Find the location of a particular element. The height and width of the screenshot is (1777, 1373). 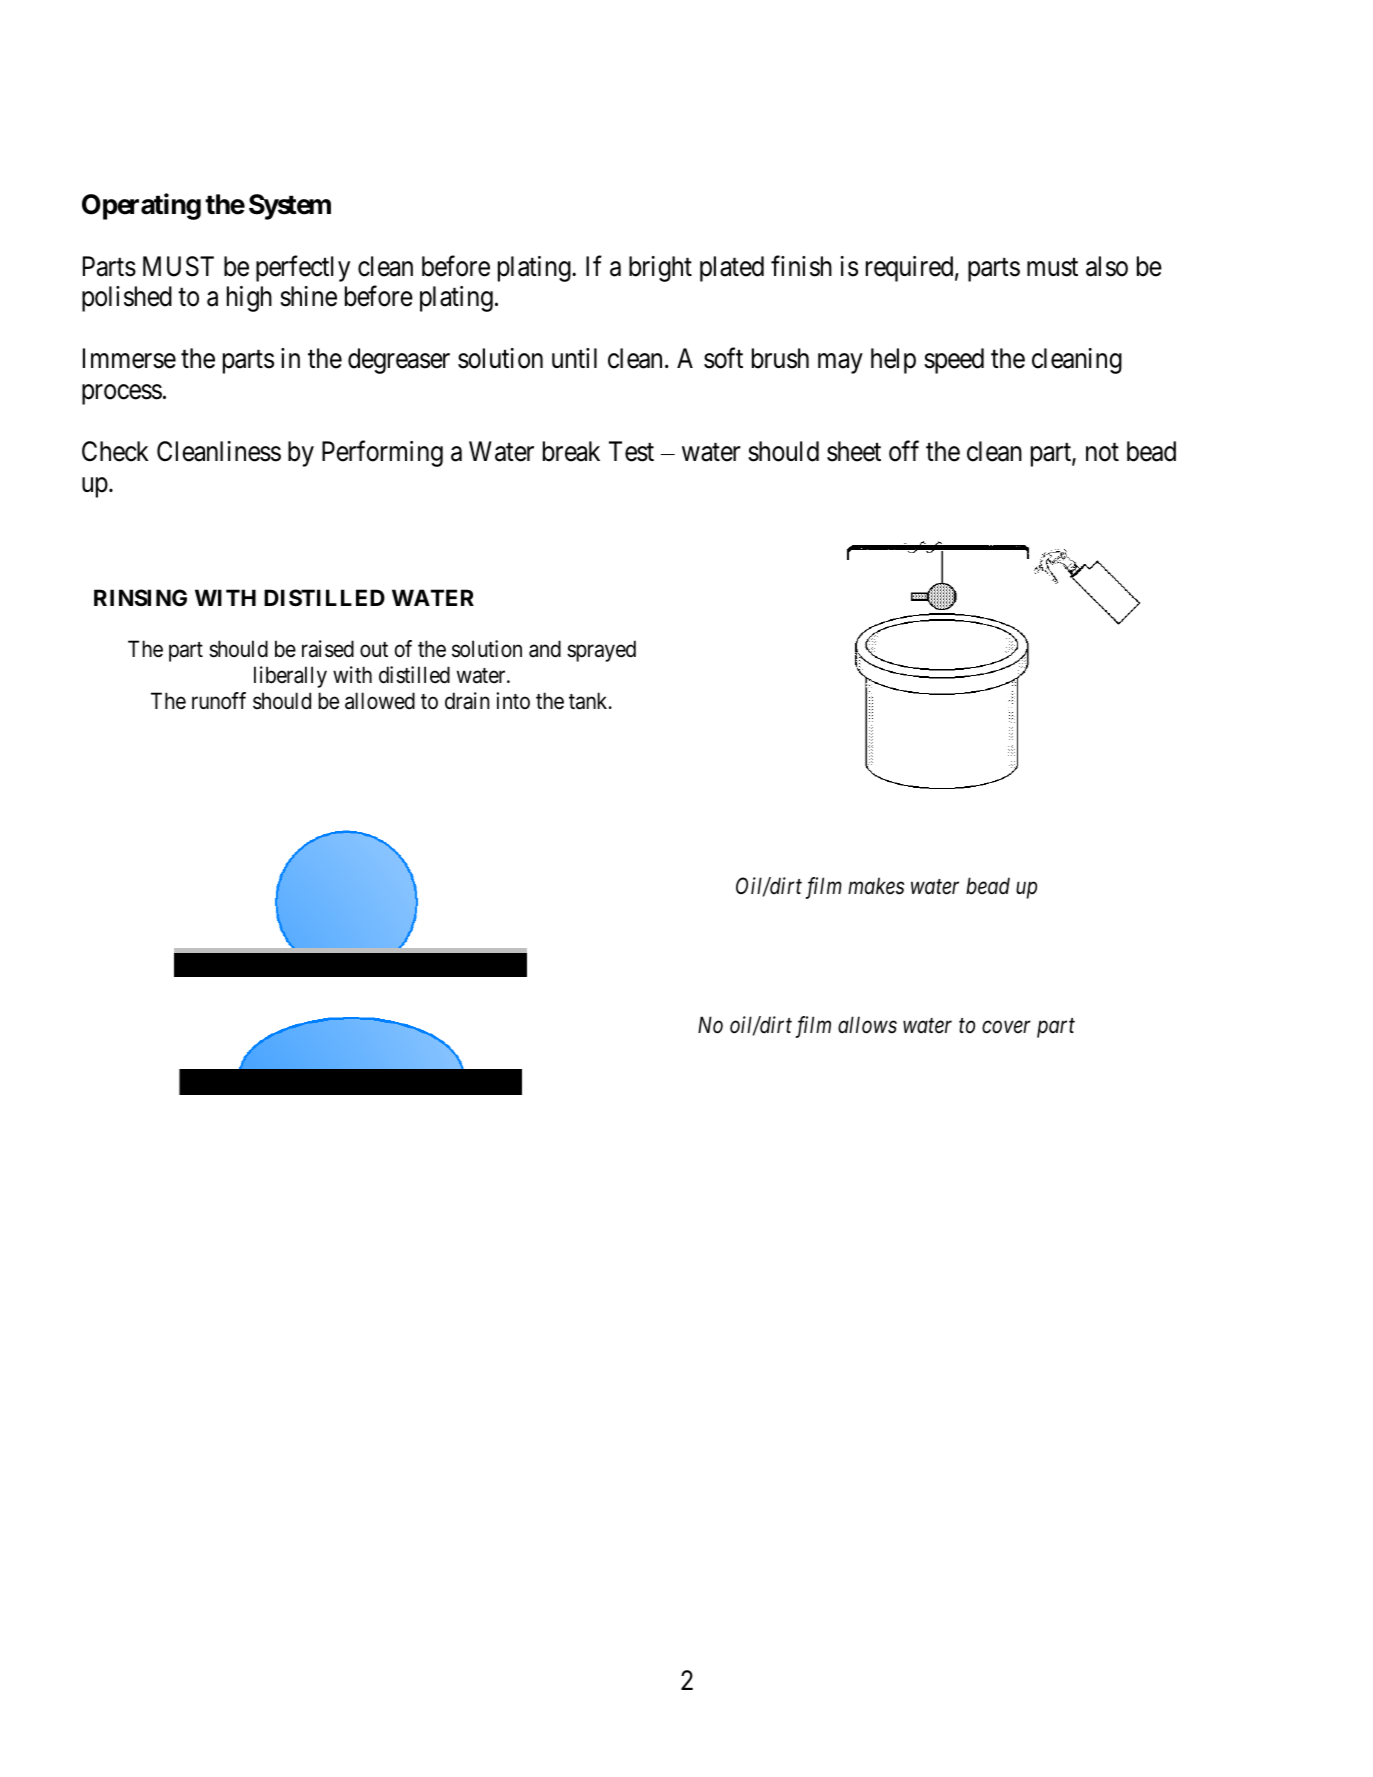

not is located at coordinates (1102, 453).
